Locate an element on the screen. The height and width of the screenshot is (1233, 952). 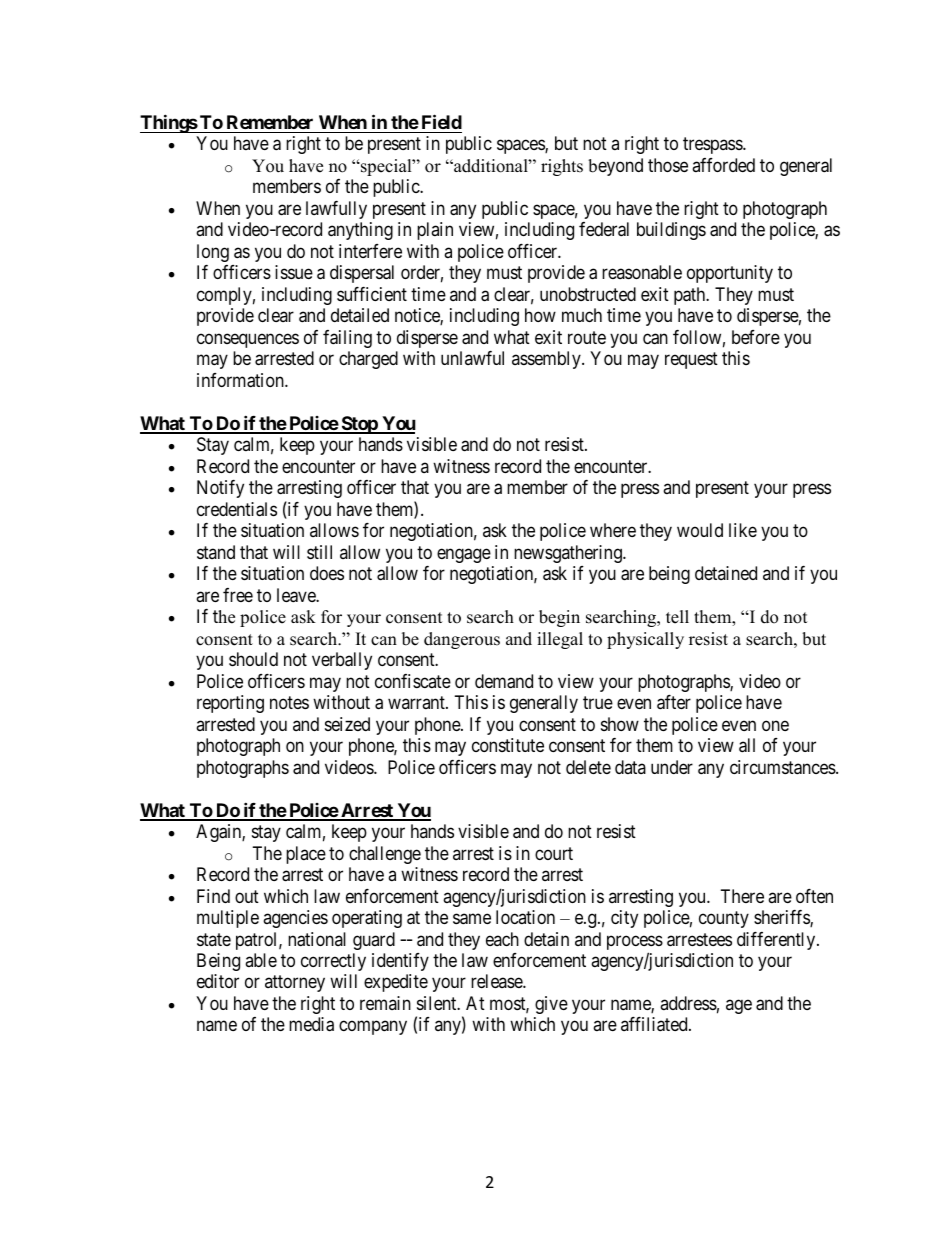
release is located at coordinates (497, 981).
